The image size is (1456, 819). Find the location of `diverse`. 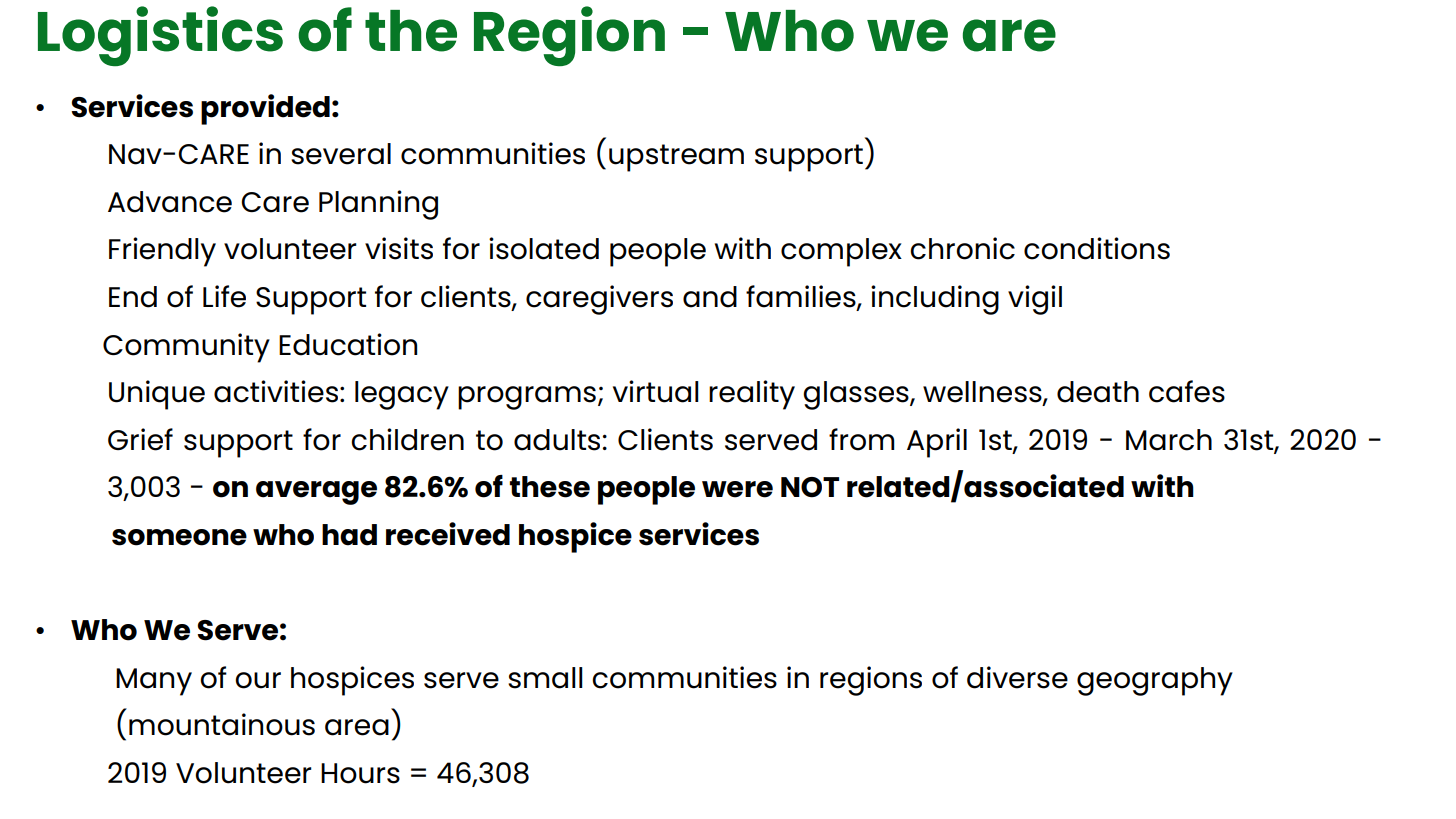

diverse is located at coordinates (1017, 677).
